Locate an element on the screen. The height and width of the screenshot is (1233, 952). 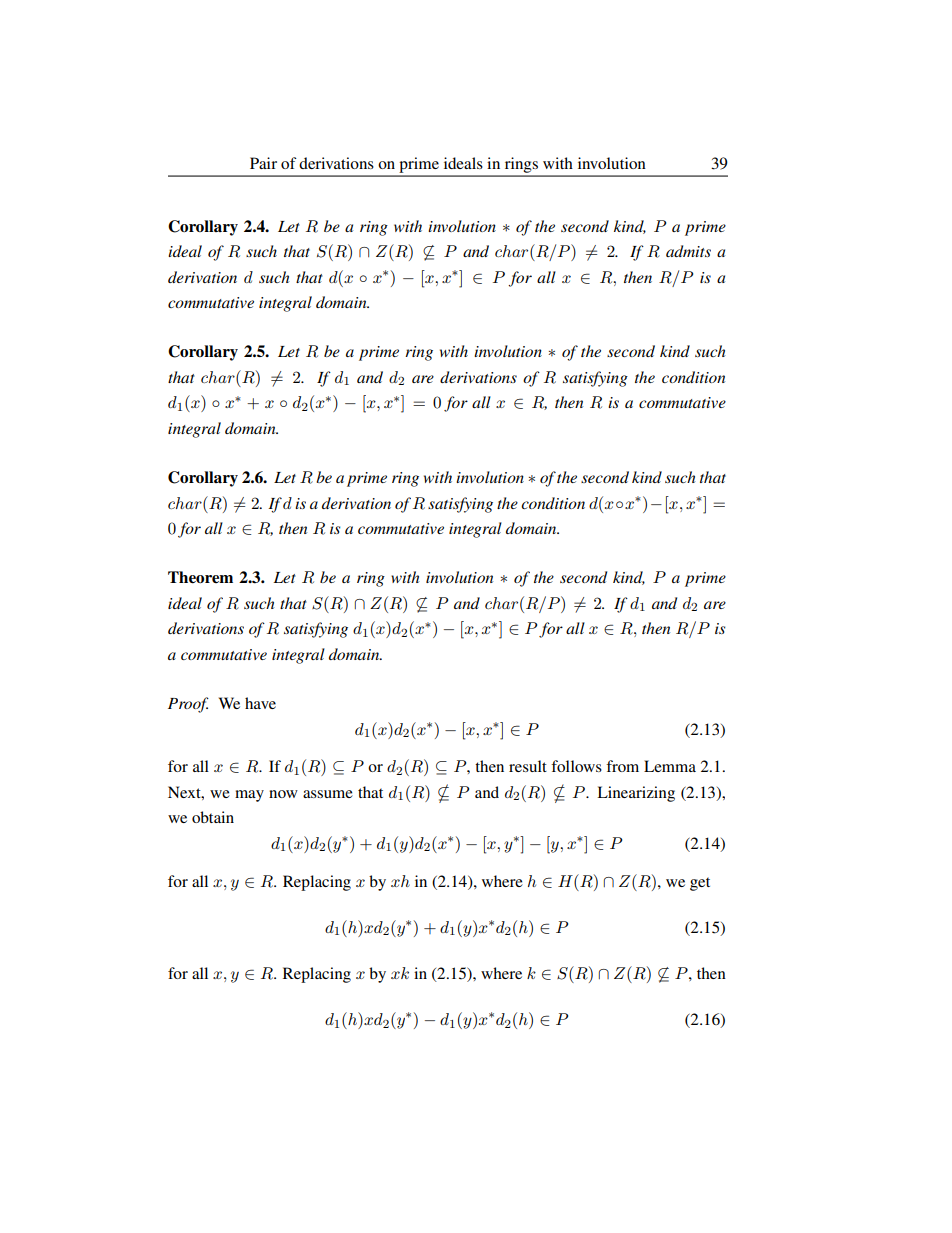
Pair is located at coordinates (263, 163).
